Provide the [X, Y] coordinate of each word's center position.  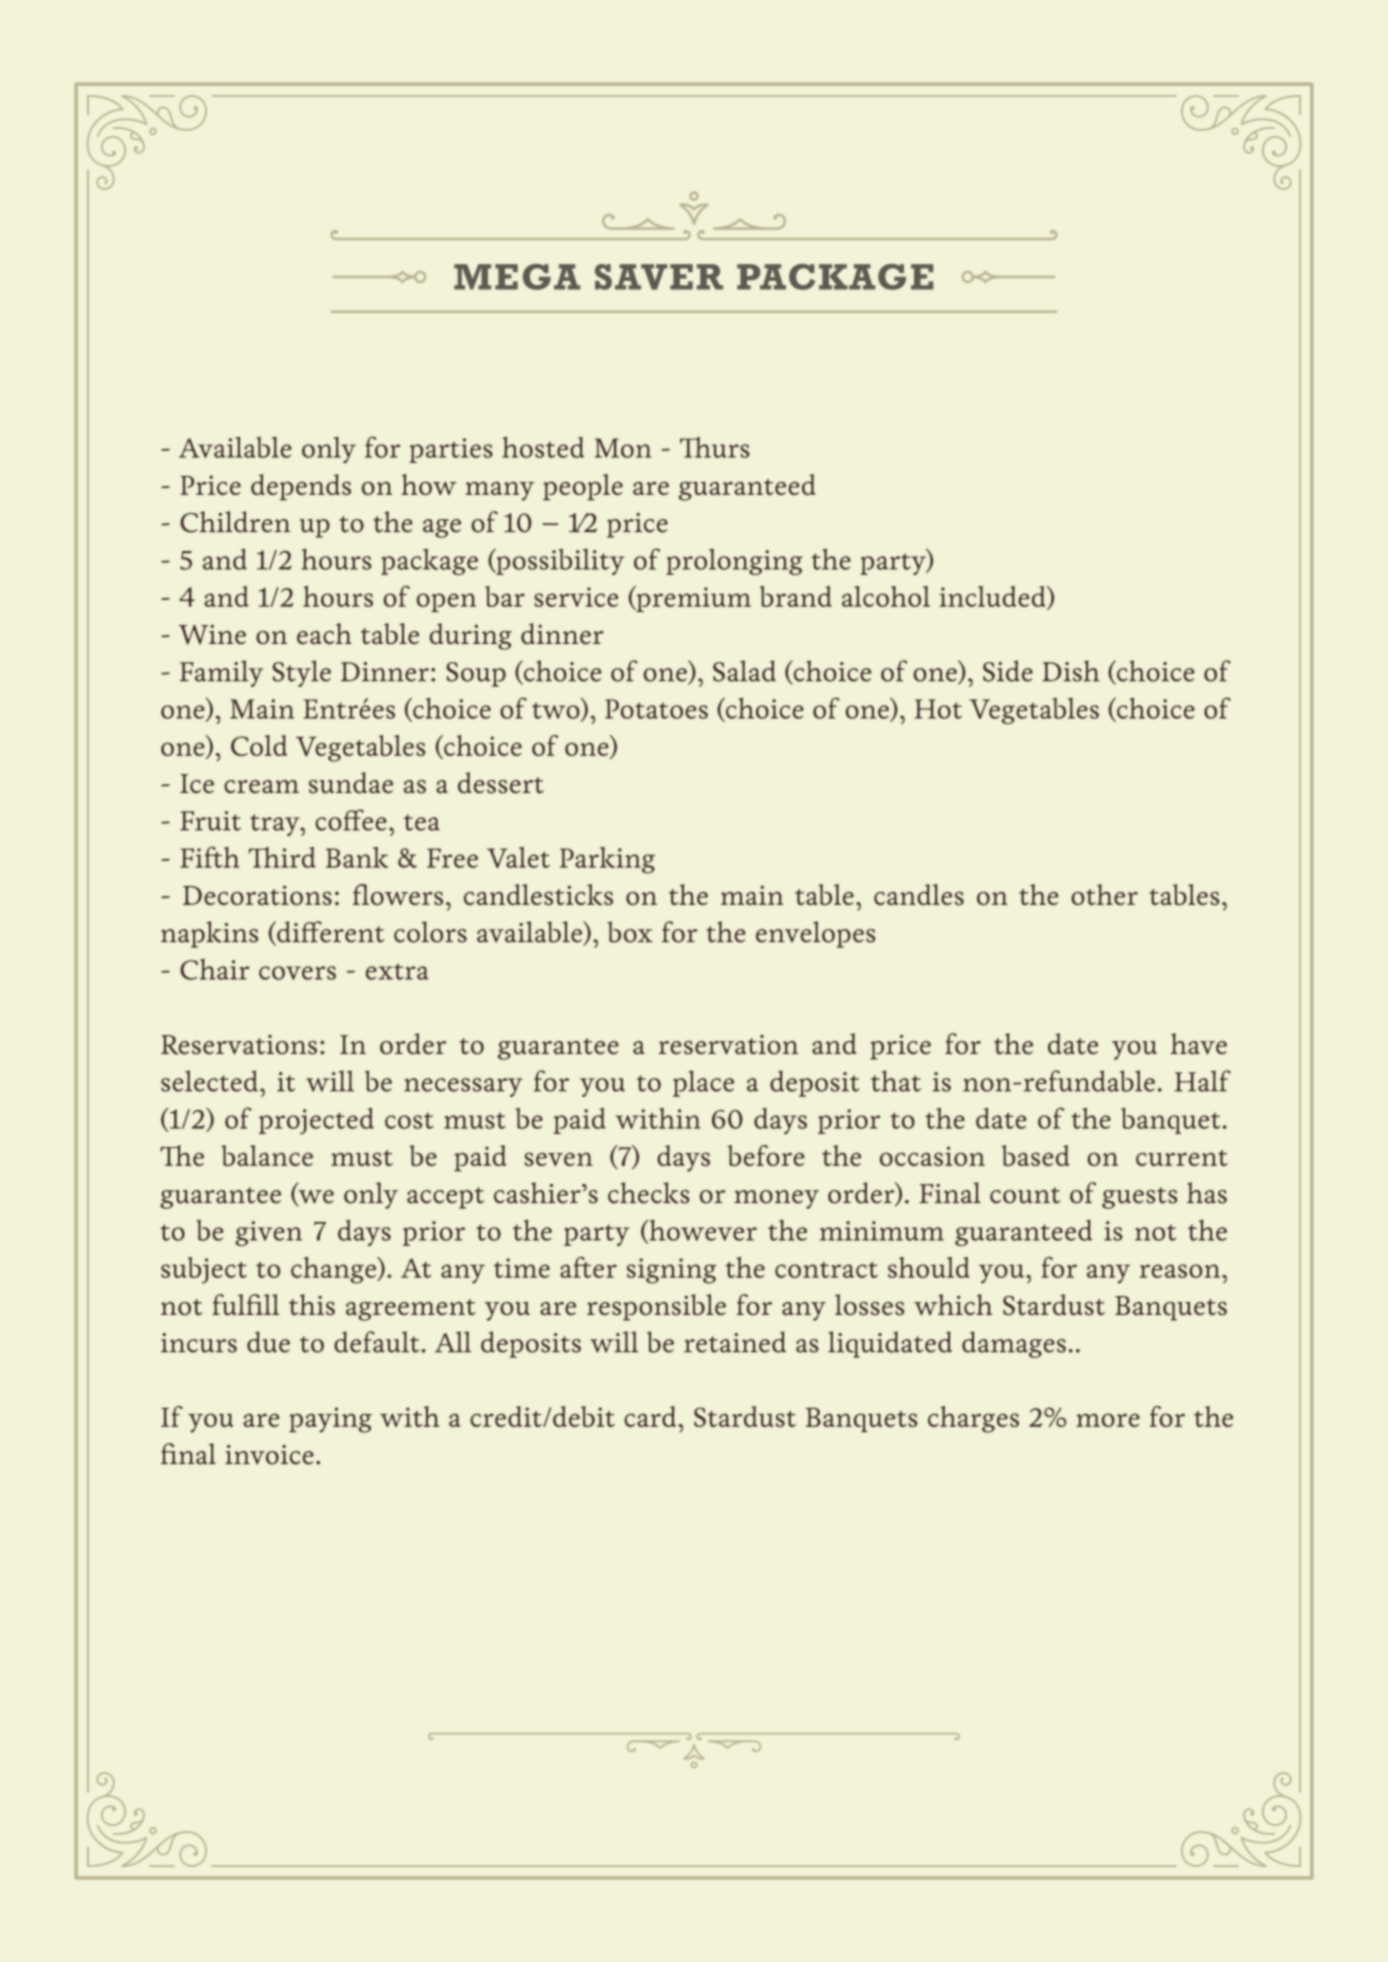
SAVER [659, 277]
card [651, 1416]
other [1104, 894]
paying [330, 1420]
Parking [607, 860]
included [994, 598]
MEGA [517, 277]
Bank [357, 857]
